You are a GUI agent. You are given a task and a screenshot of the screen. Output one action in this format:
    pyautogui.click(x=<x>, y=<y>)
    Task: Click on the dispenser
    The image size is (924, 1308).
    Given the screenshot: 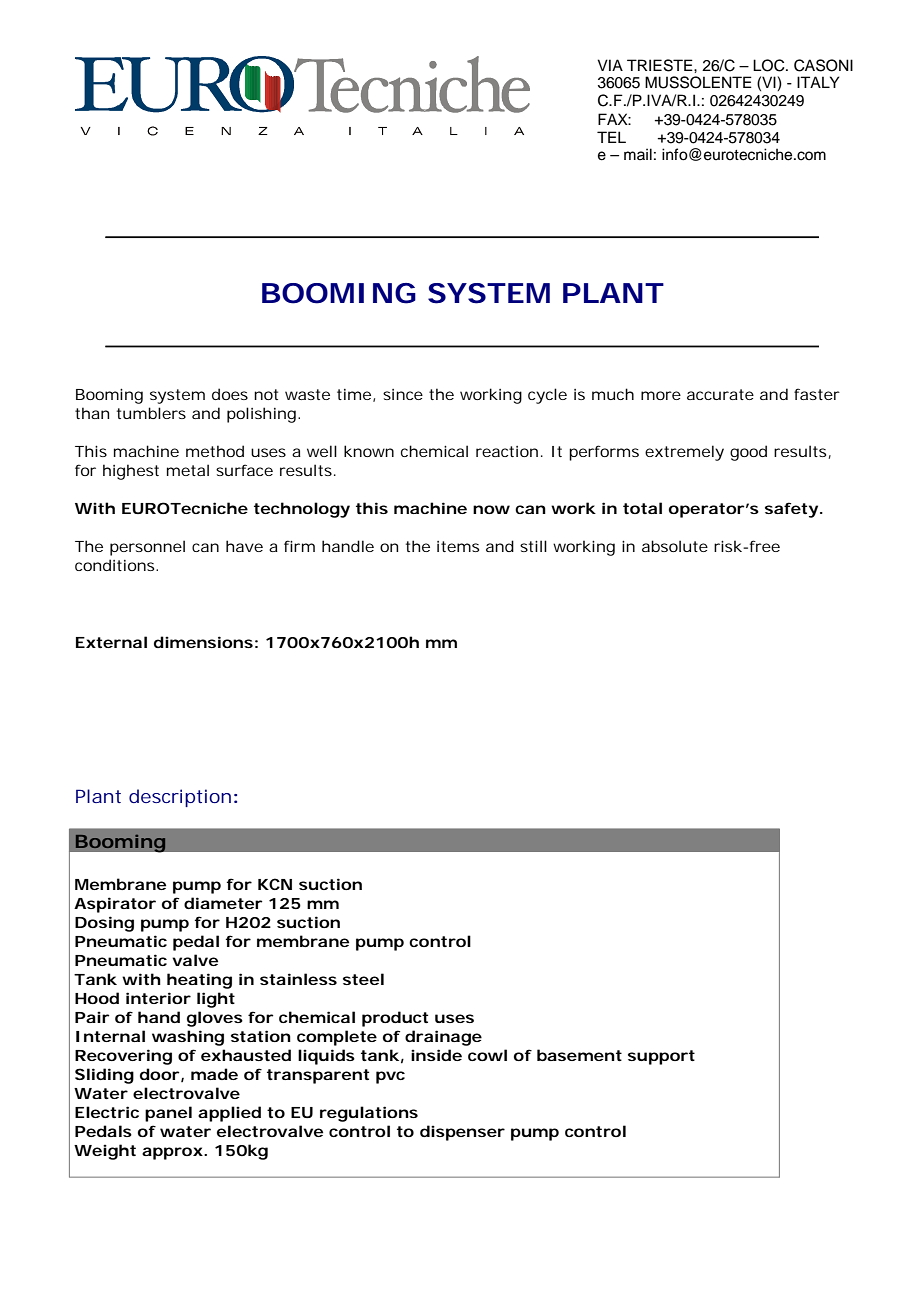 What is the action you would take?
    pyautogui.click(x=462, y=1133)
